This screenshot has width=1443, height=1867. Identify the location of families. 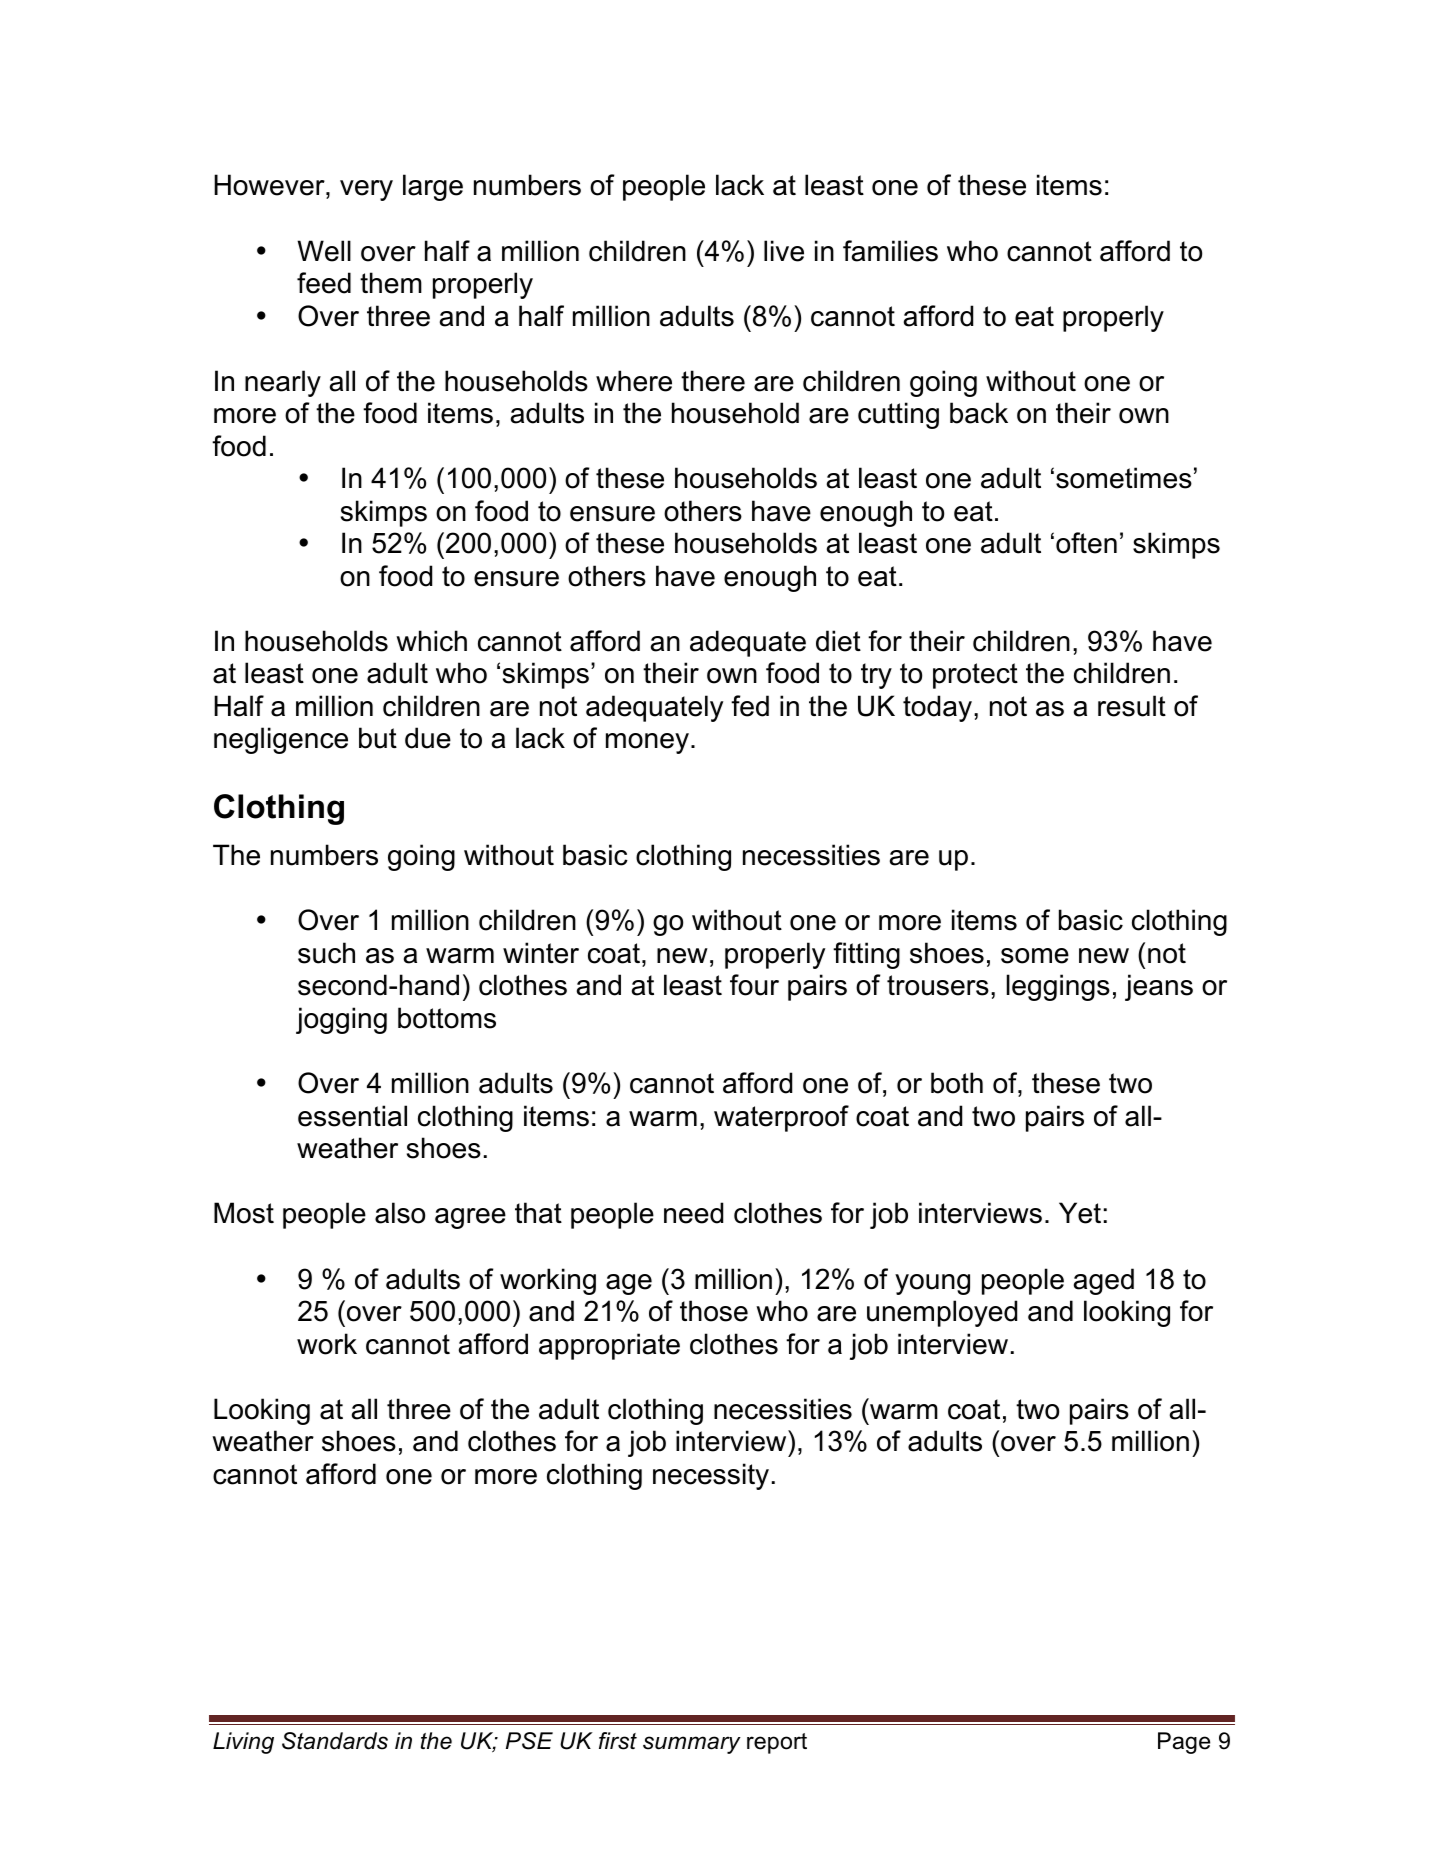
(890, 251).
